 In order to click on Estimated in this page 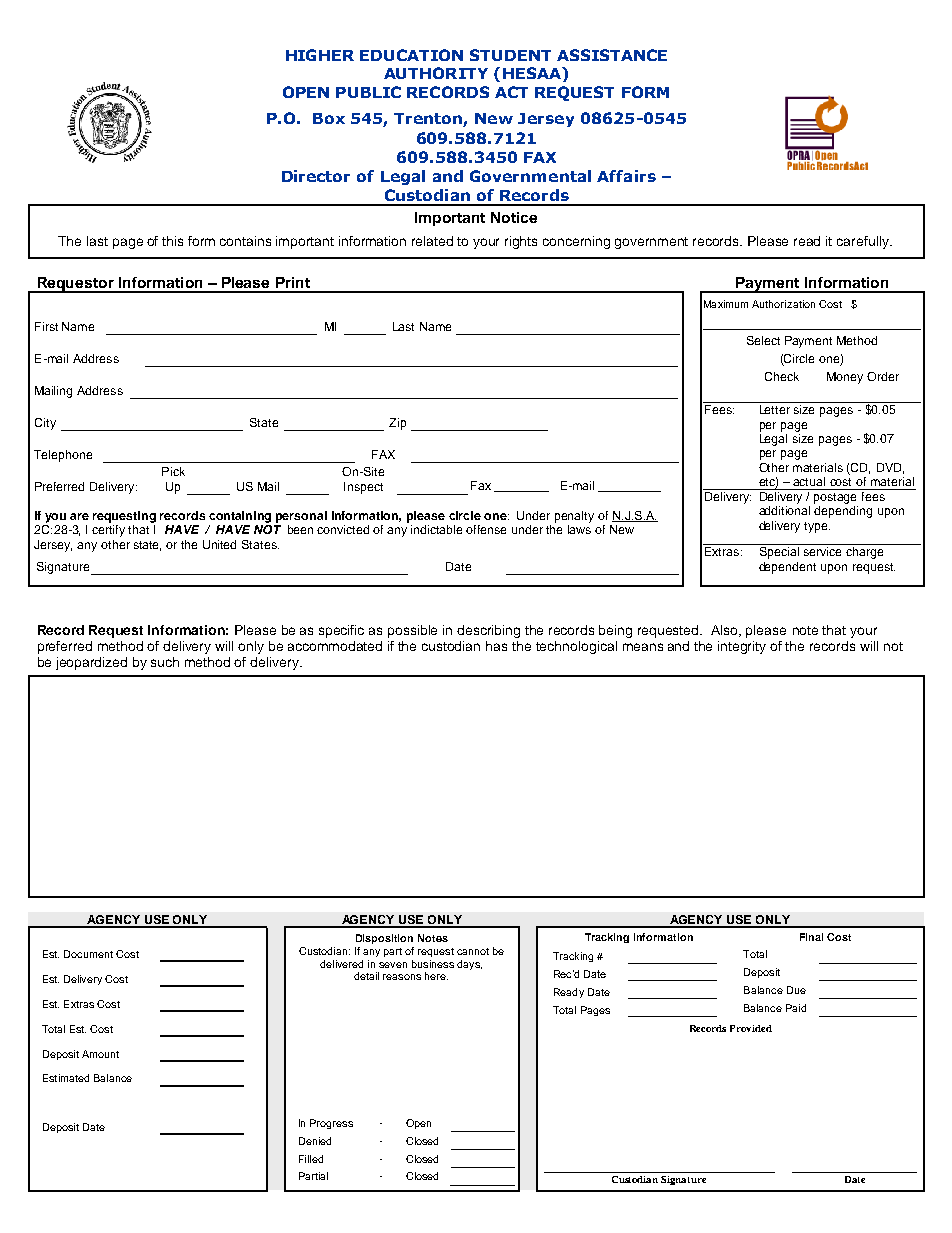, I will do `click(66, 1078)`.
